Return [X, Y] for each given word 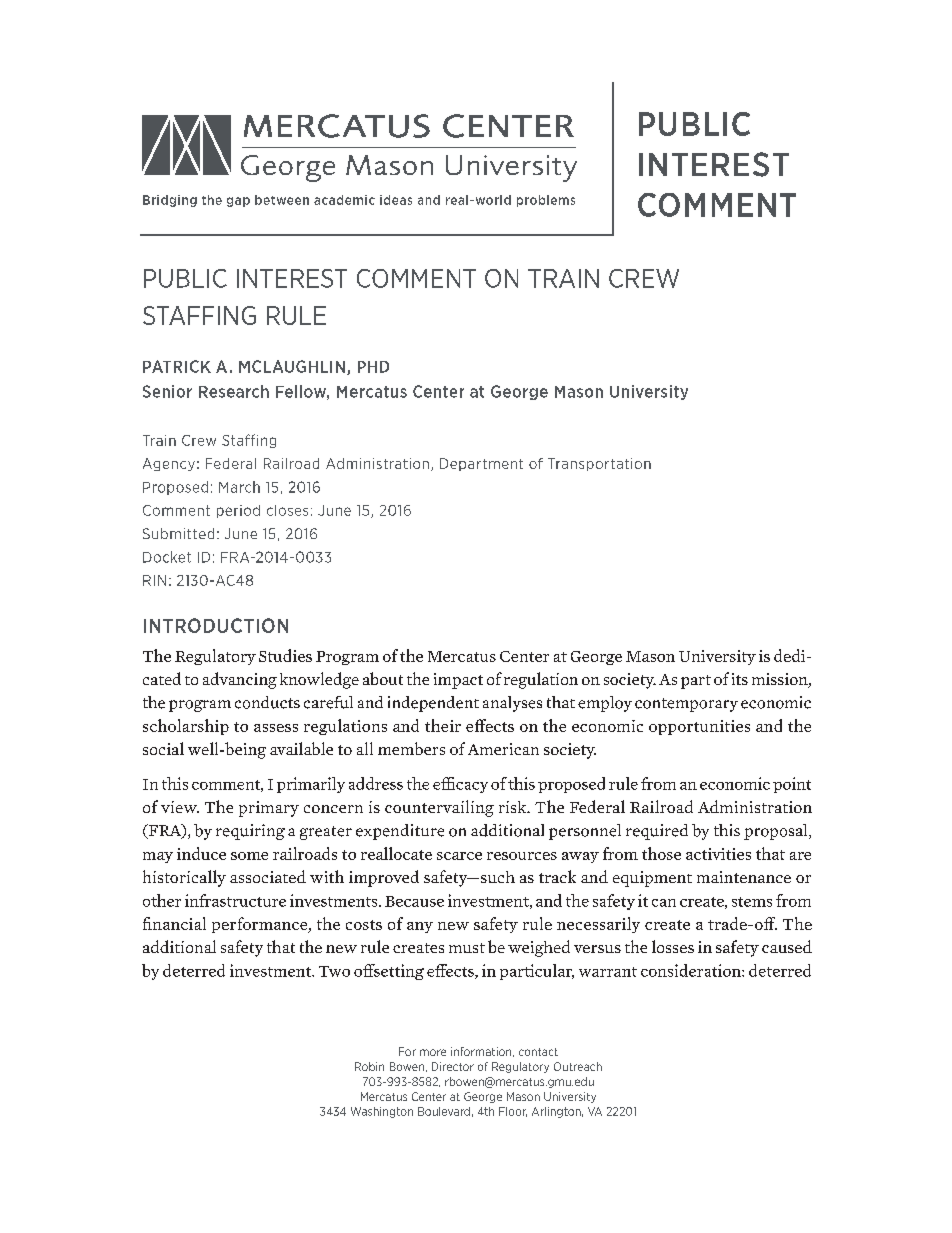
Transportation [599, 464]
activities [718, 854]
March [239, 487]
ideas [396, 200]
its [740, 679]
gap [238, 202]
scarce [459, 856]
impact [458, 681]
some [249, 856]
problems [546, 201]
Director [453, 1066]
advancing [240, 680]
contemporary [686, 705]
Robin [369, 1066]
